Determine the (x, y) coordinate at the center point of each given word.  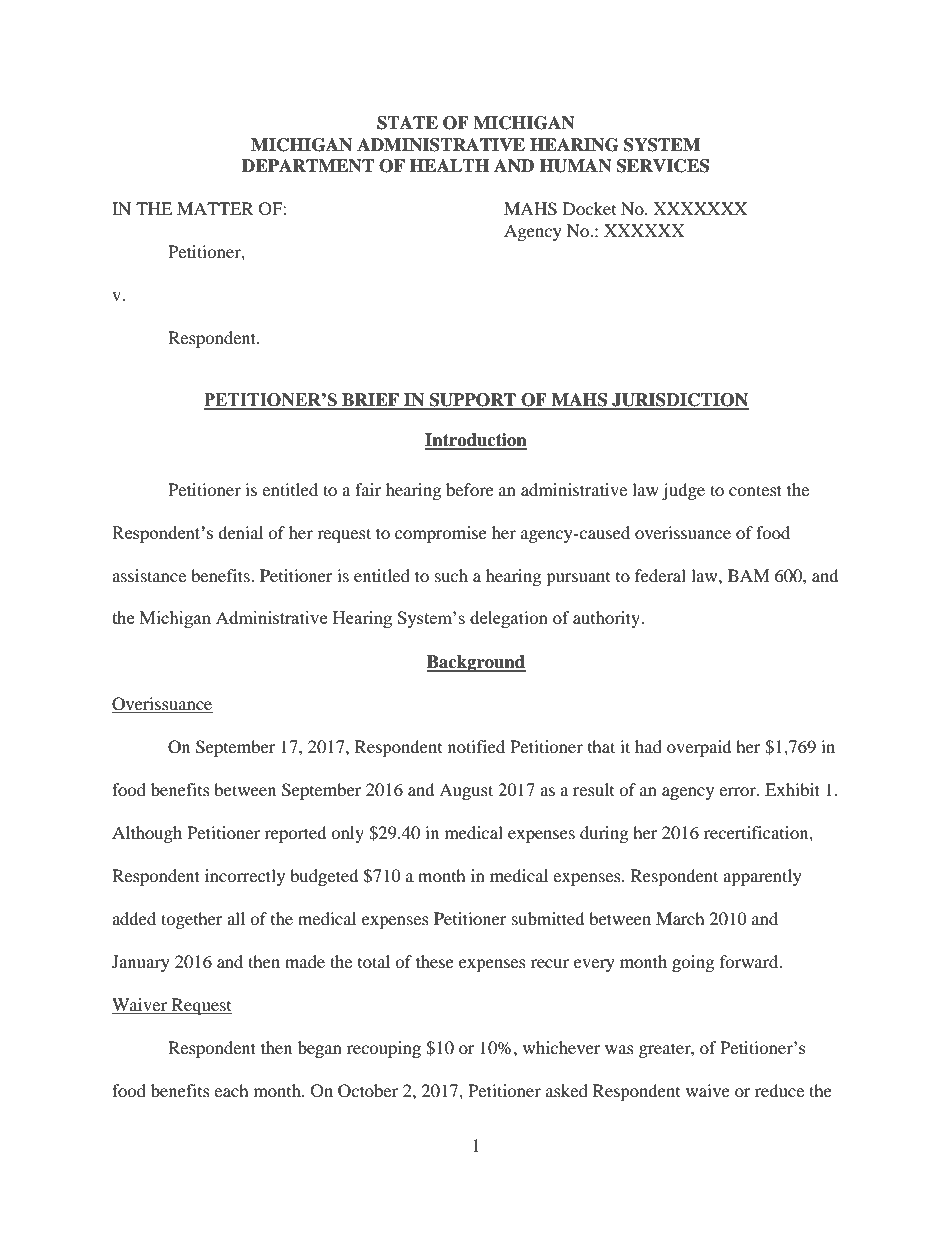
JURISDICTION (679, 401)
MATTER (215, 208)
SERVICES (663, 166)
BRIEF (370, 401)
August (466, 791)
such (451, 575)
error (738, 791)
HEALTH (449, 165)
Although (147, 834)
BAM (749, 575)
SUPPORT (473, 401)
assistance (149, 575)
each (231, 1090)
